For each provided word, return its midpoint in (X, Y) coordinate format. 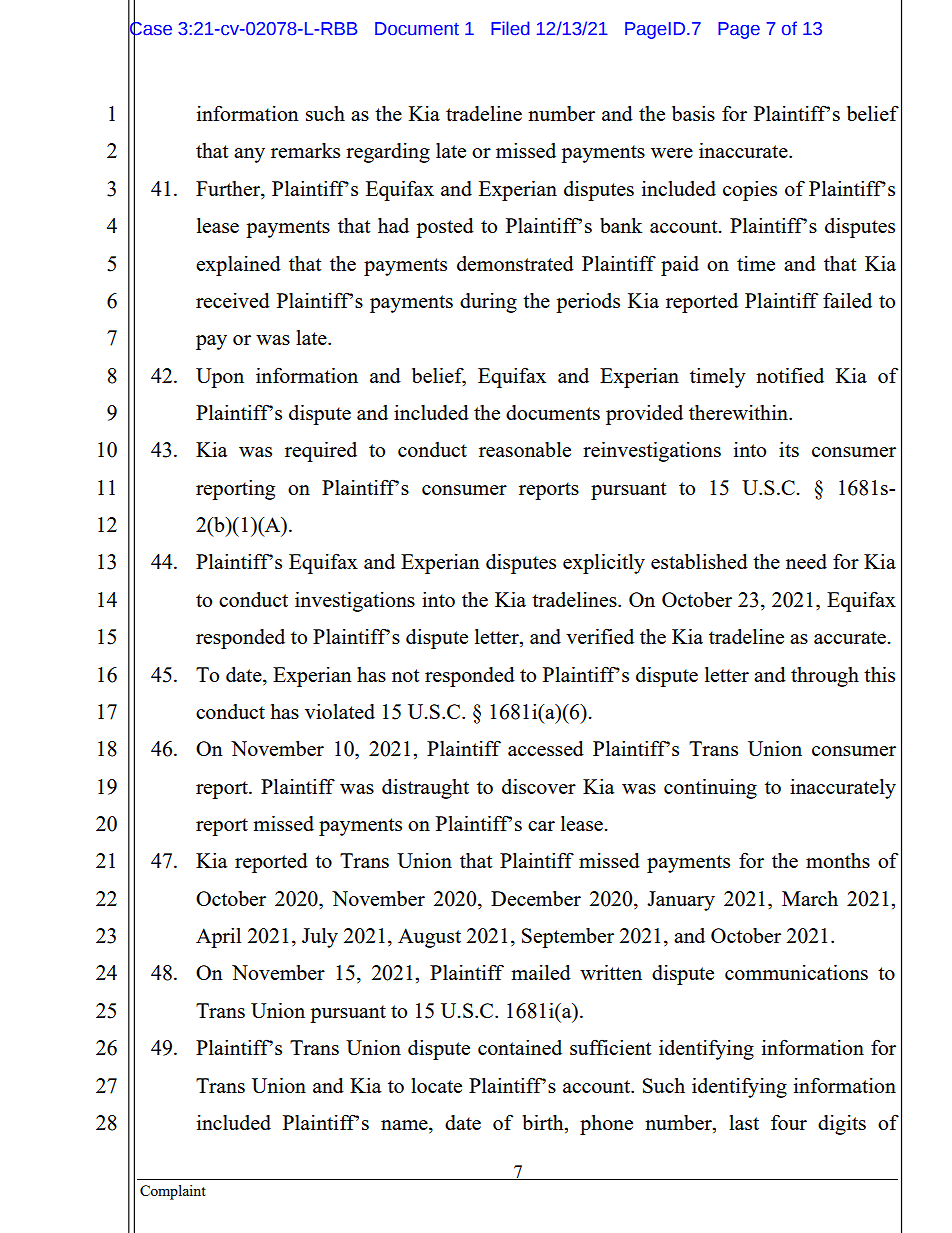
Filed (510, 28)
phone (606, 1125)
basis (693, 113)
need (806, 561)
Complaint (173, 1192)
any (249, 155)
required (321, 452)
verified (600, 636)
